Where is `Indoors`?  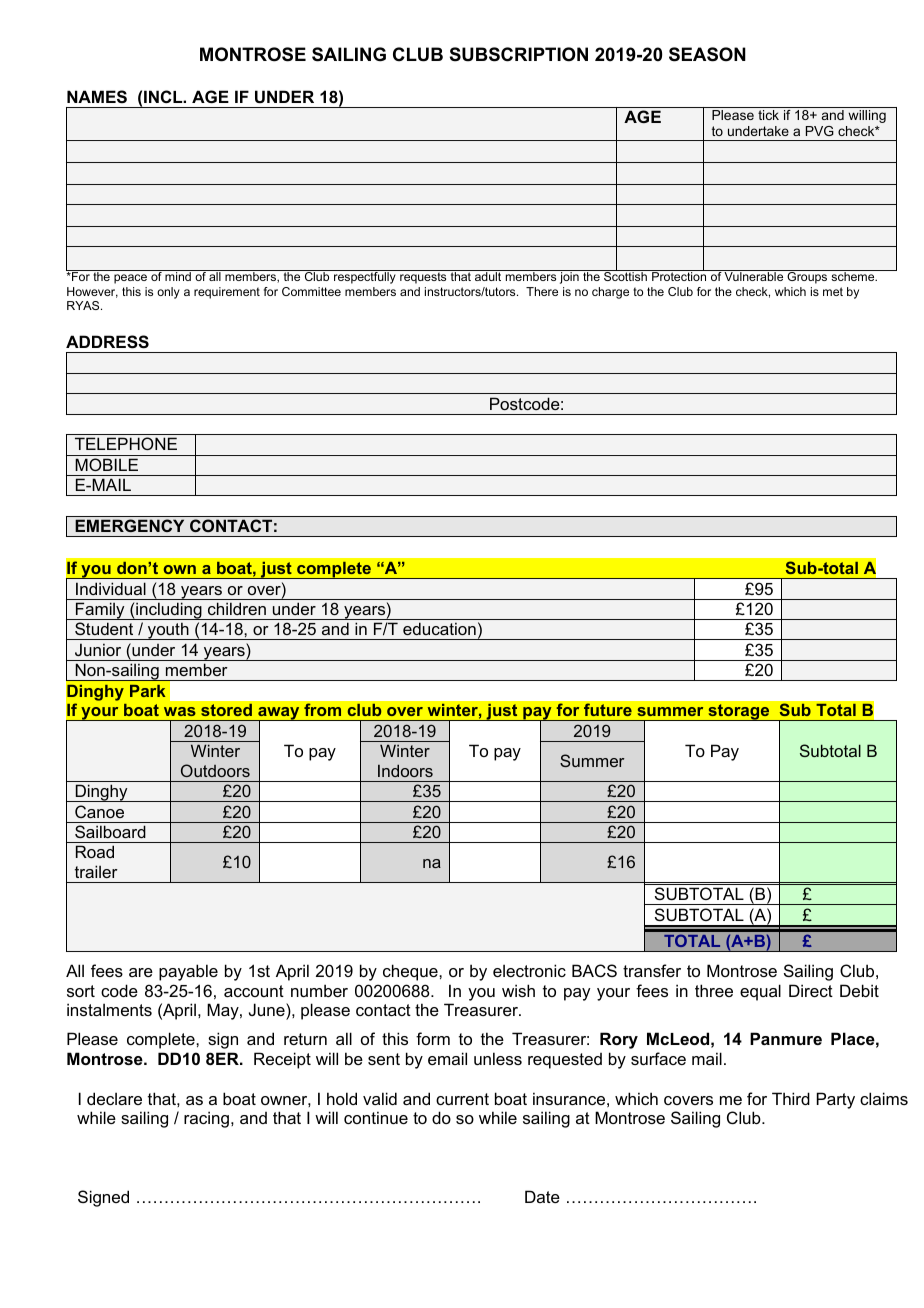
Indoors is located at coordinates (405, 770).
